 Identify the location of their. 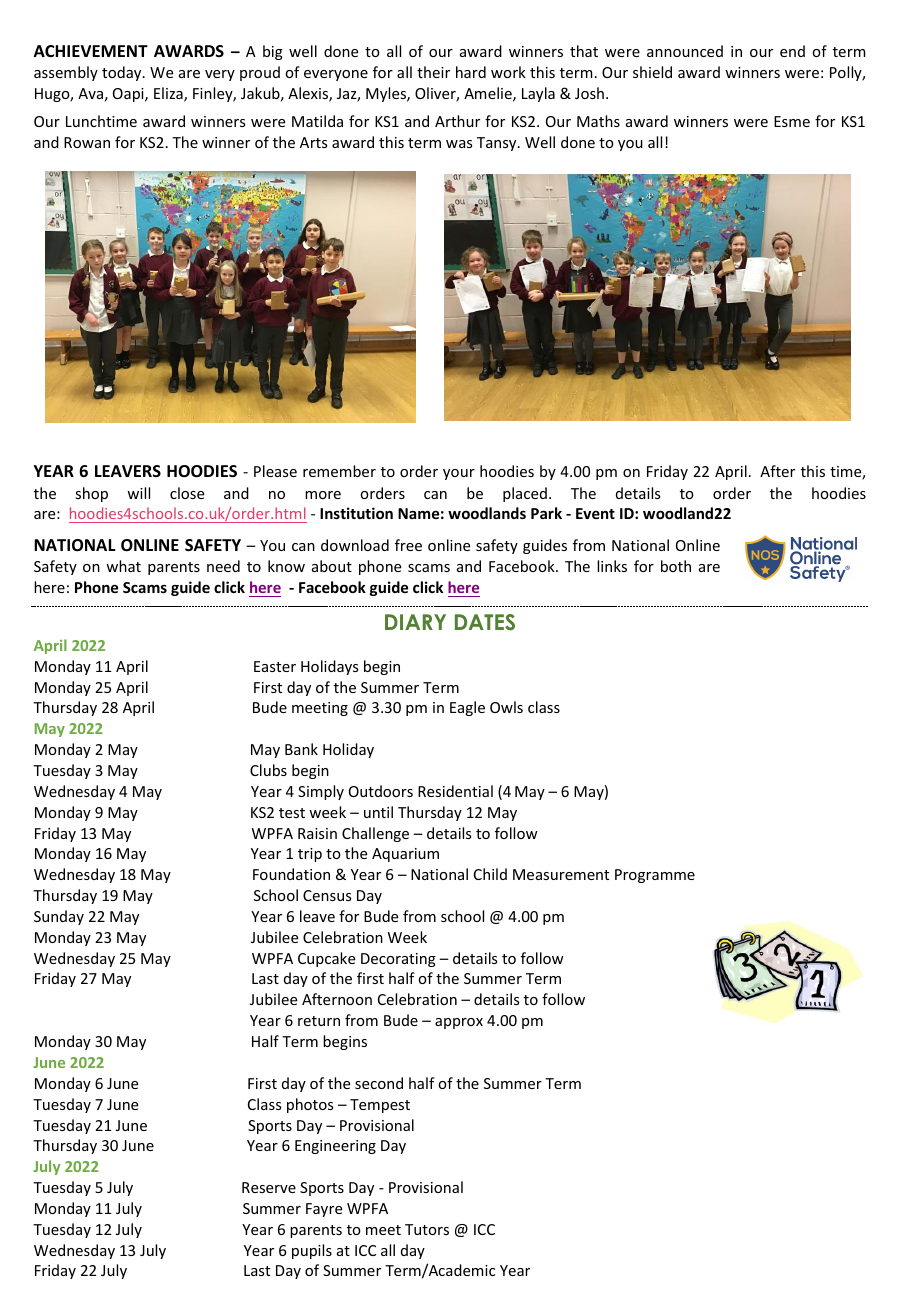
(433, 72).
